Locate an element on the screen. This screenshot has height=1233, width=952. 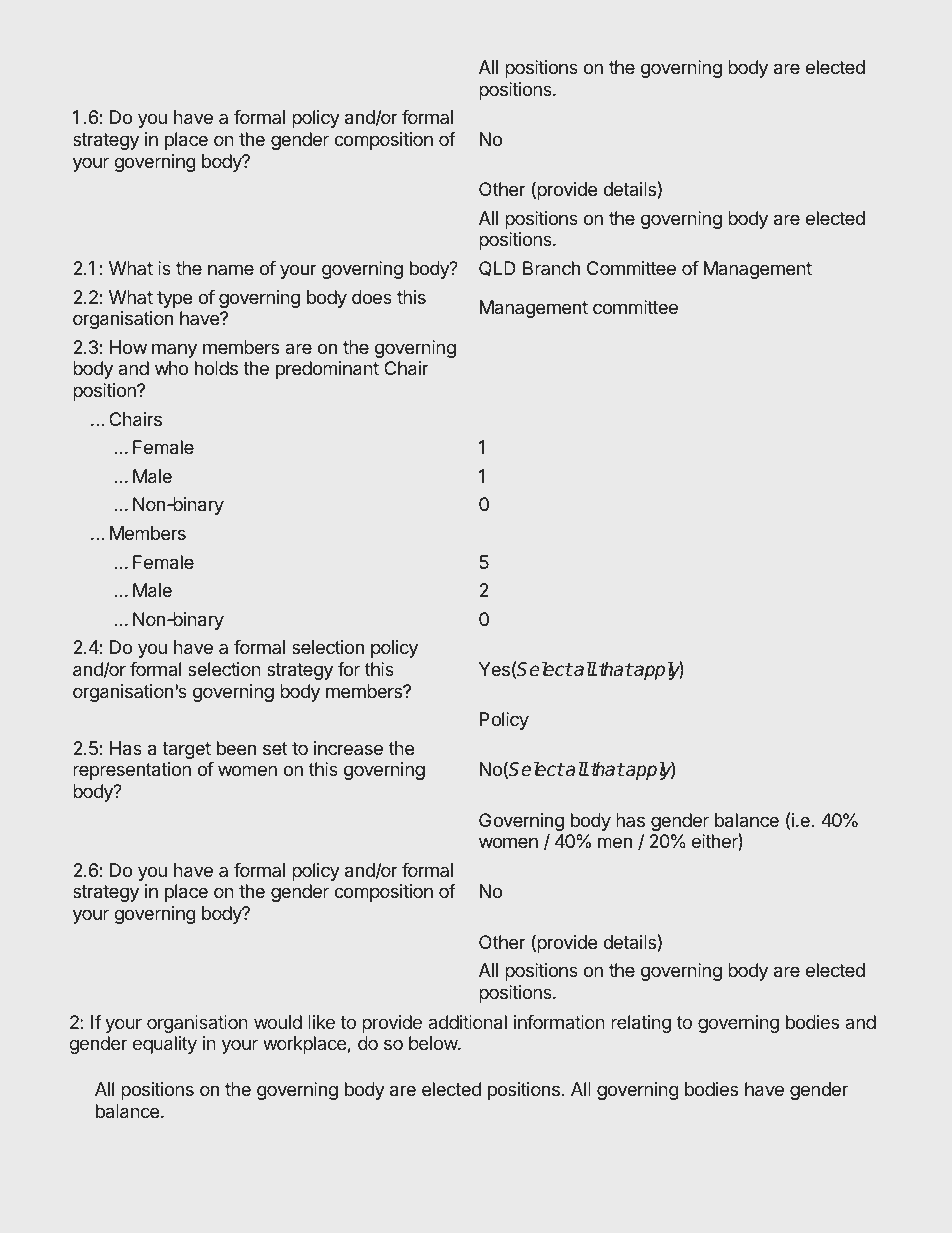
information is located at coordinates (559, 1022).
